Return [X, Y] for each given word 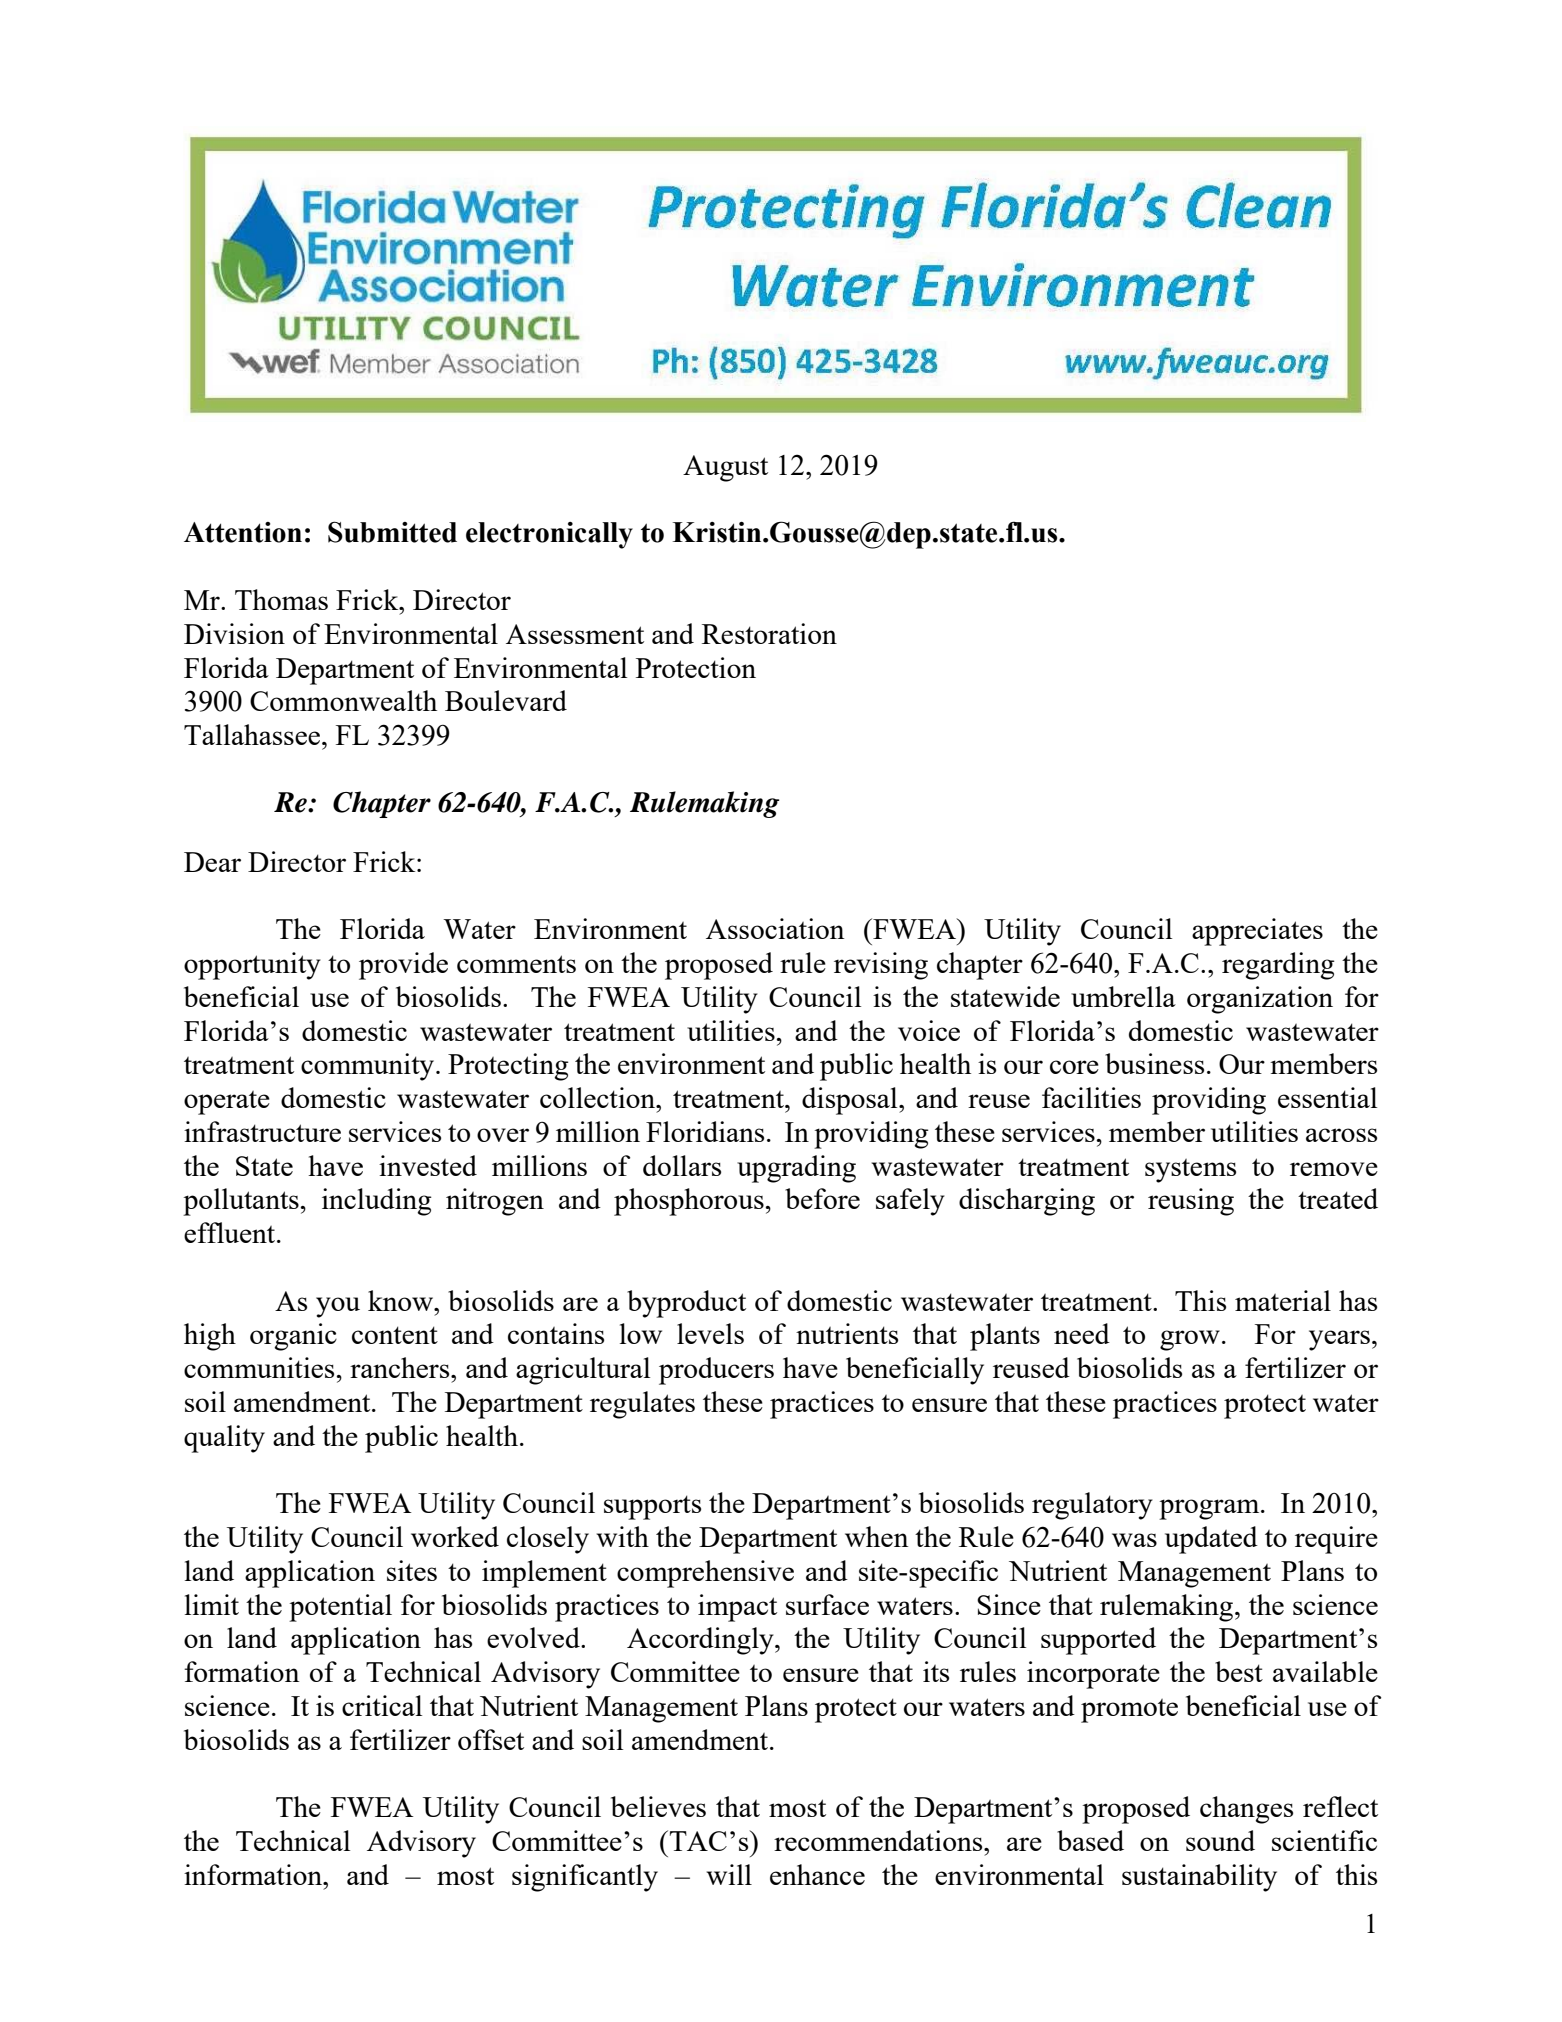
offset [491, 1739]
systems [1190, 1171]
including [377, 1202]
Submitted [392, 532]
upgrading [796, 1169]
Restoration [769, 633]
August [725, 468]
